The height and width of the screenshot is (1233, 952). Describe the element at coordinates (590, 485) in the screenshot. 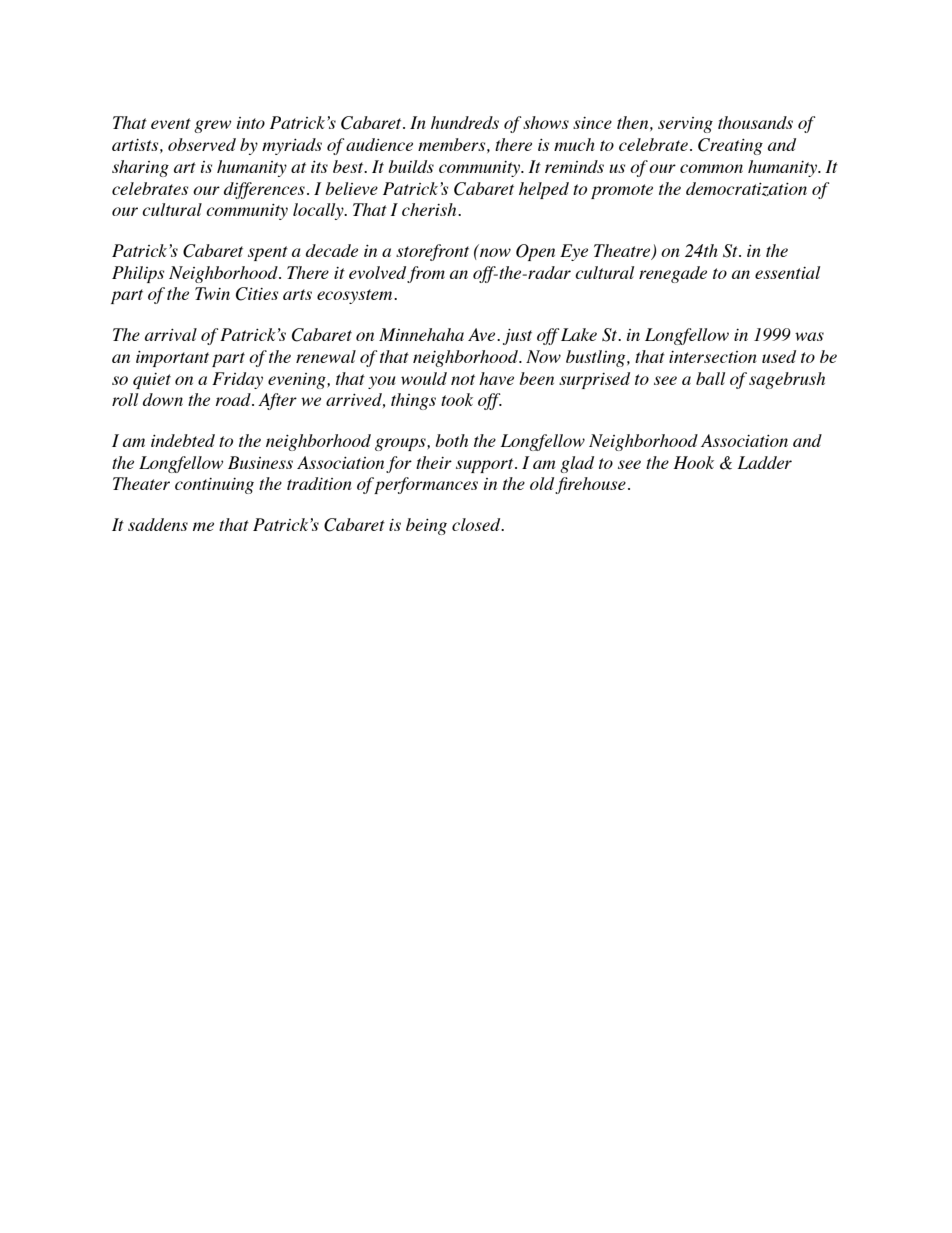

I see `firehouse` at that location.
